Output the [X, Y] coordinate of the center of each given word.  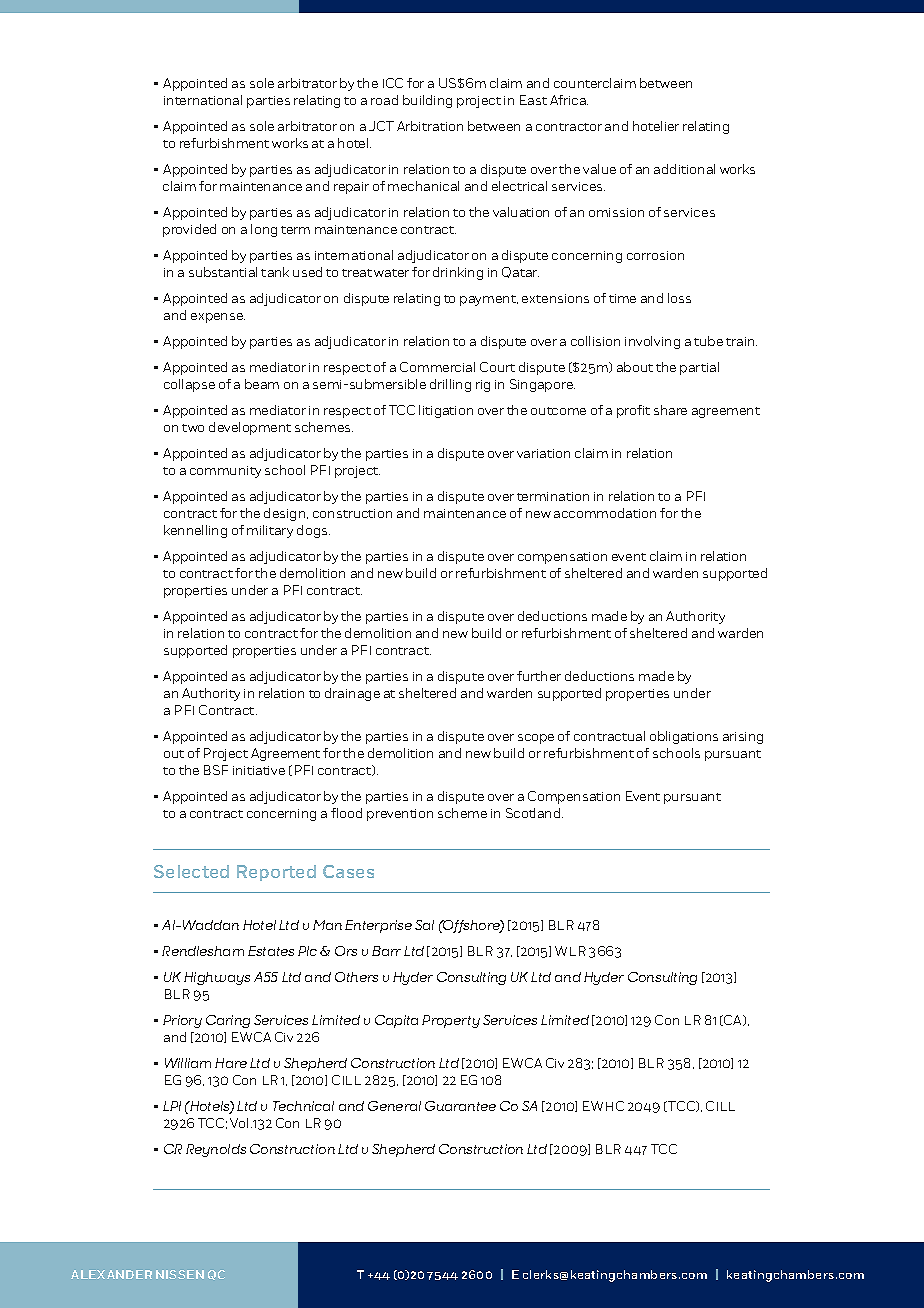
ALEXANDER [111, 1274]
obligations [684, 737]
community [225, 472]
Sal [424, 925]
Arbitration [430, 126]
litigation [446, 411]
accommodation [605, 513]
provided [189, 230]
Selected [191, 871]
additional [684, 169]
